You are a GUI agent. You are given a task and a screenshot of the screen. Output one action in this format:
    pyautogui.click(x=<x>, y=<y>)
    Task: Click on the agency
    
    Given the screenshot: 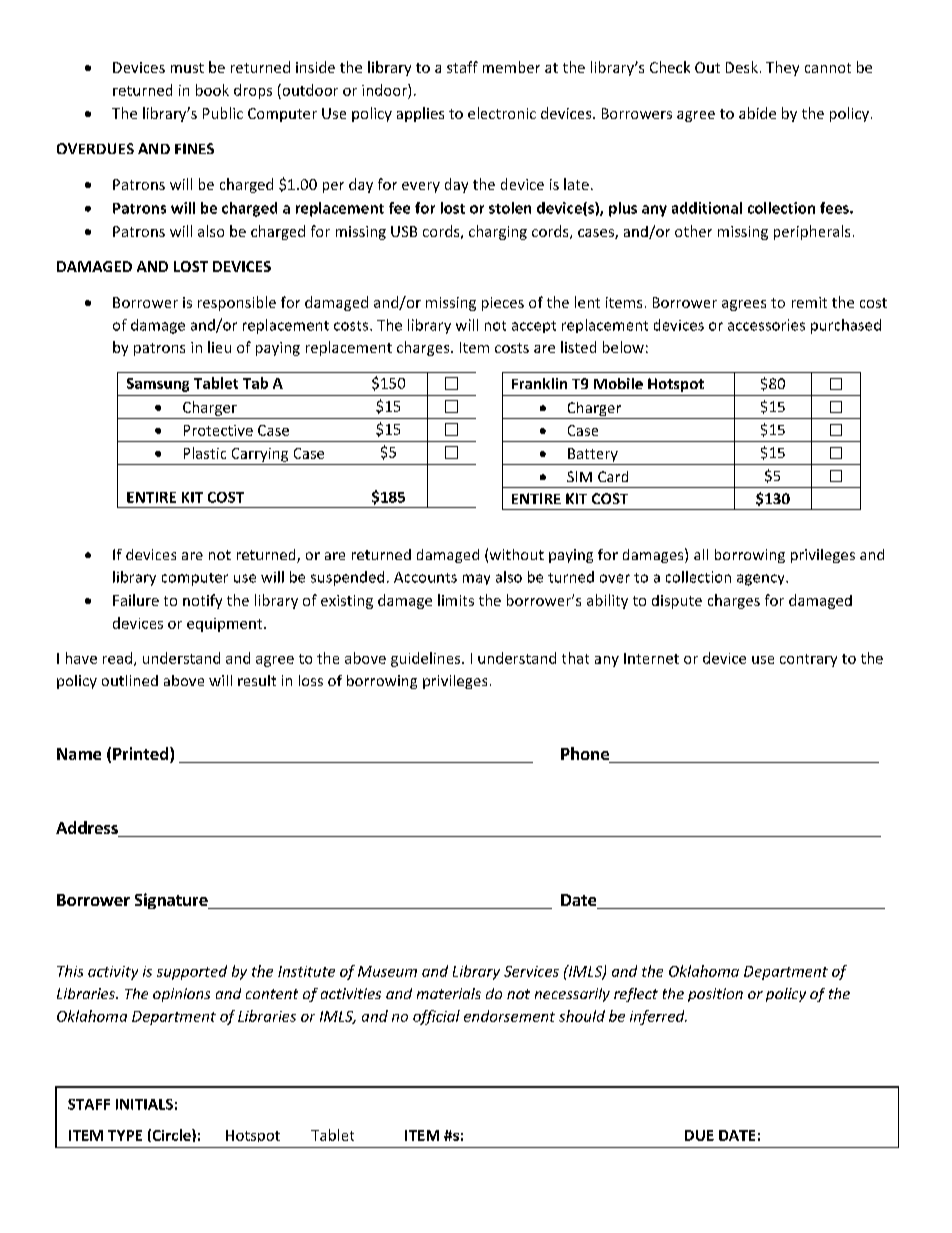 What is the action you would take?
    pyautogui.click(x=762, y=580)
